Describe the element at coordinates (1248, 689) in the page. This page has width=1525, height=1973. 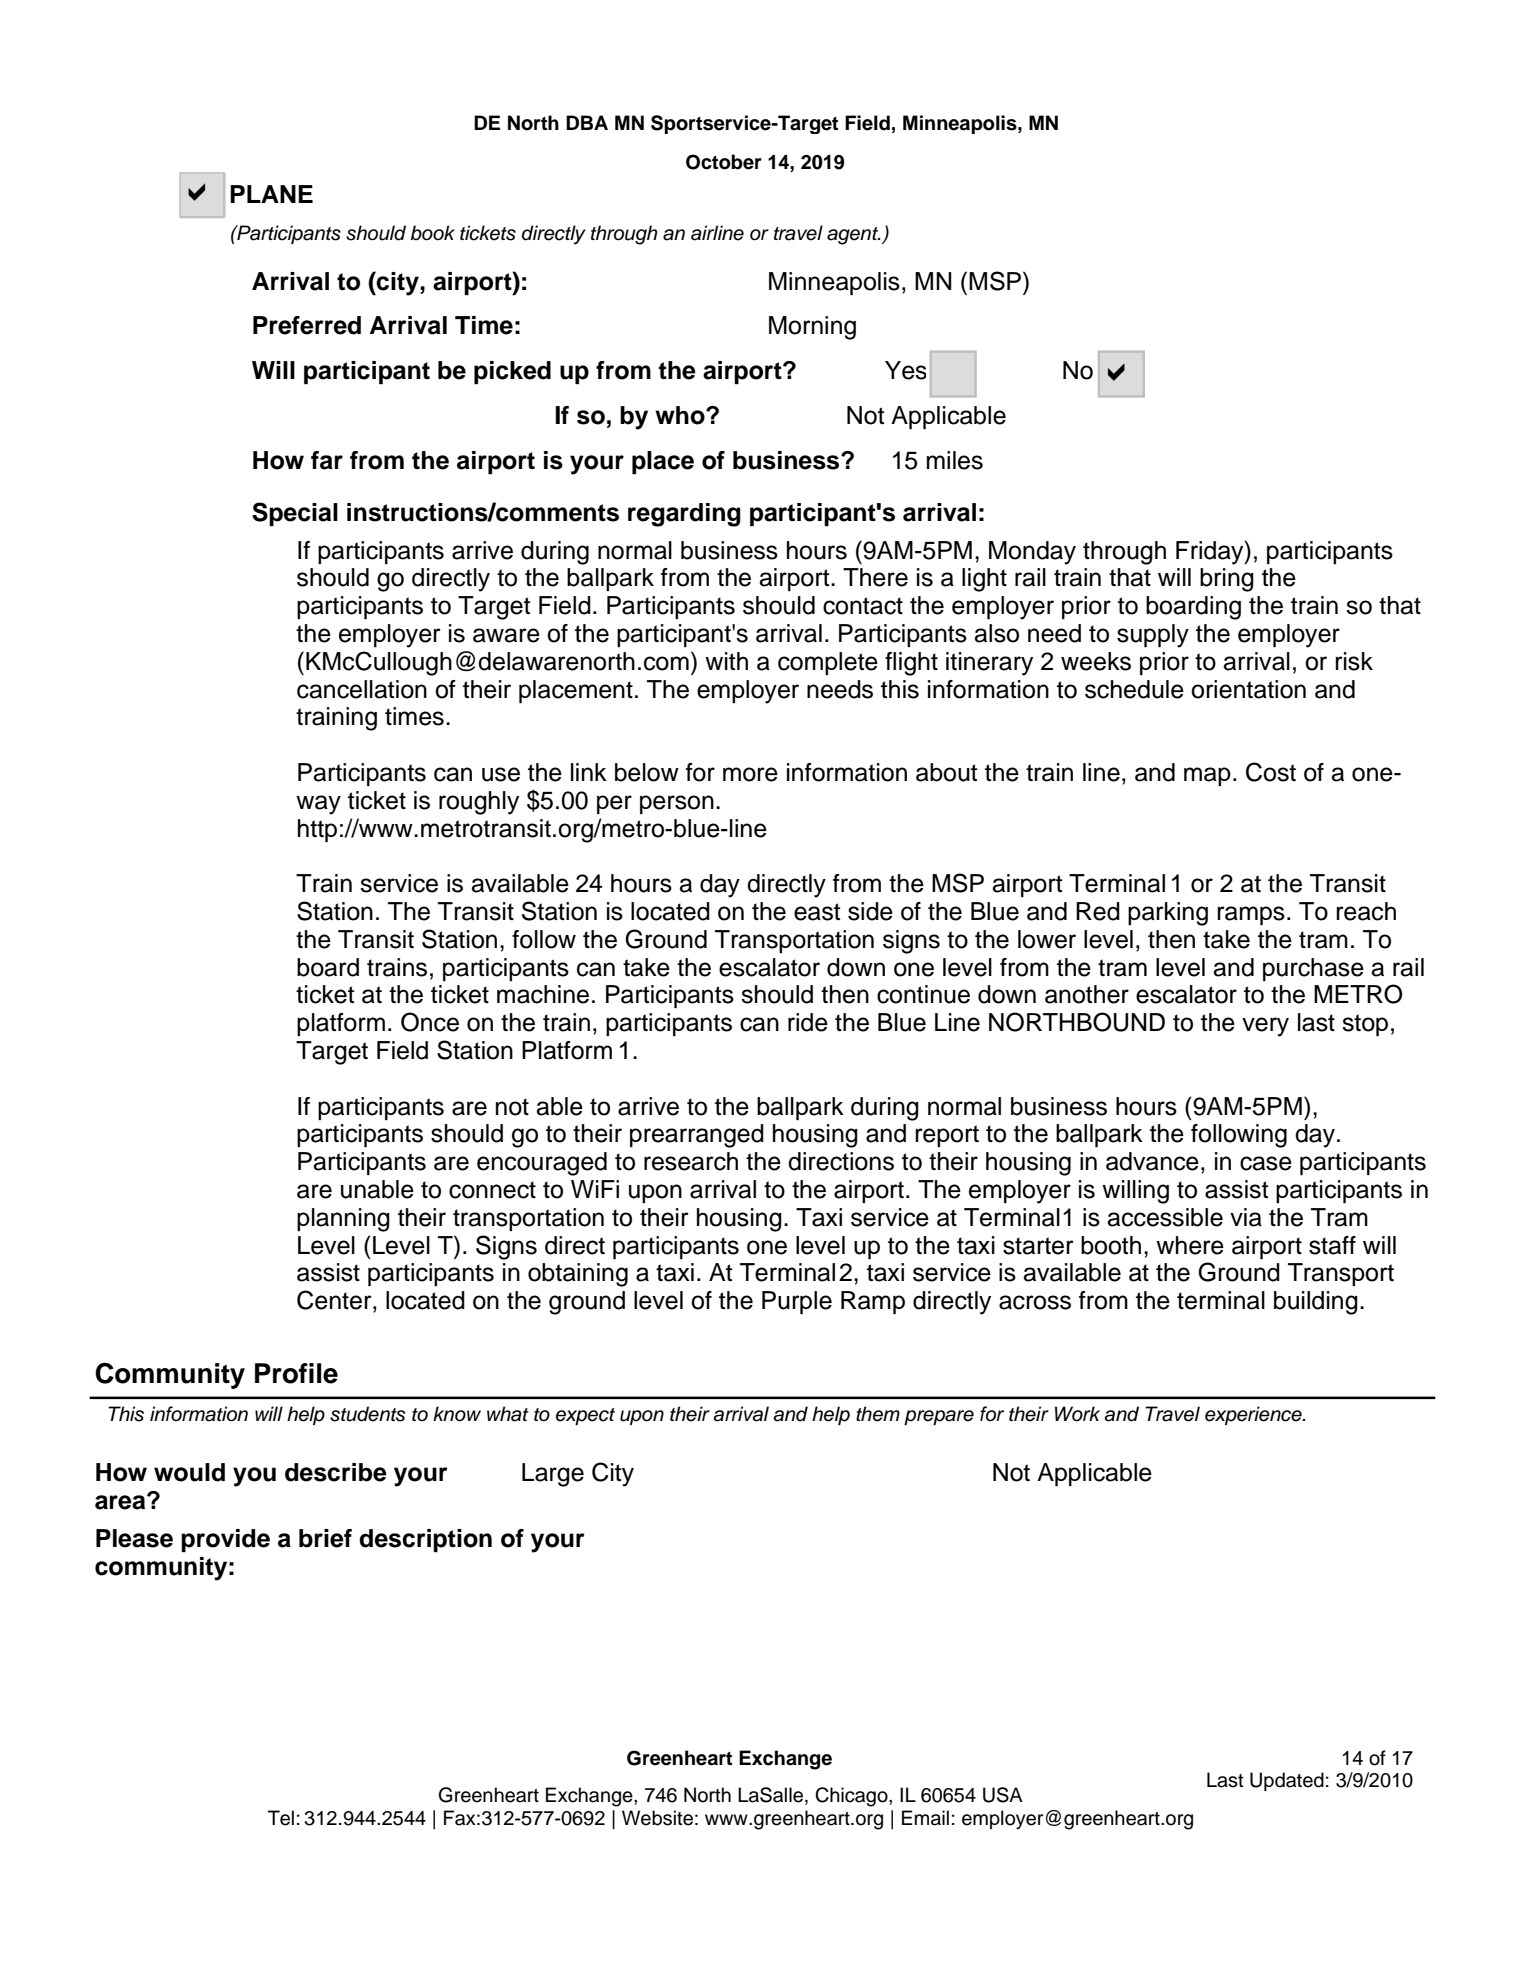
I see `orientation` at that location.
